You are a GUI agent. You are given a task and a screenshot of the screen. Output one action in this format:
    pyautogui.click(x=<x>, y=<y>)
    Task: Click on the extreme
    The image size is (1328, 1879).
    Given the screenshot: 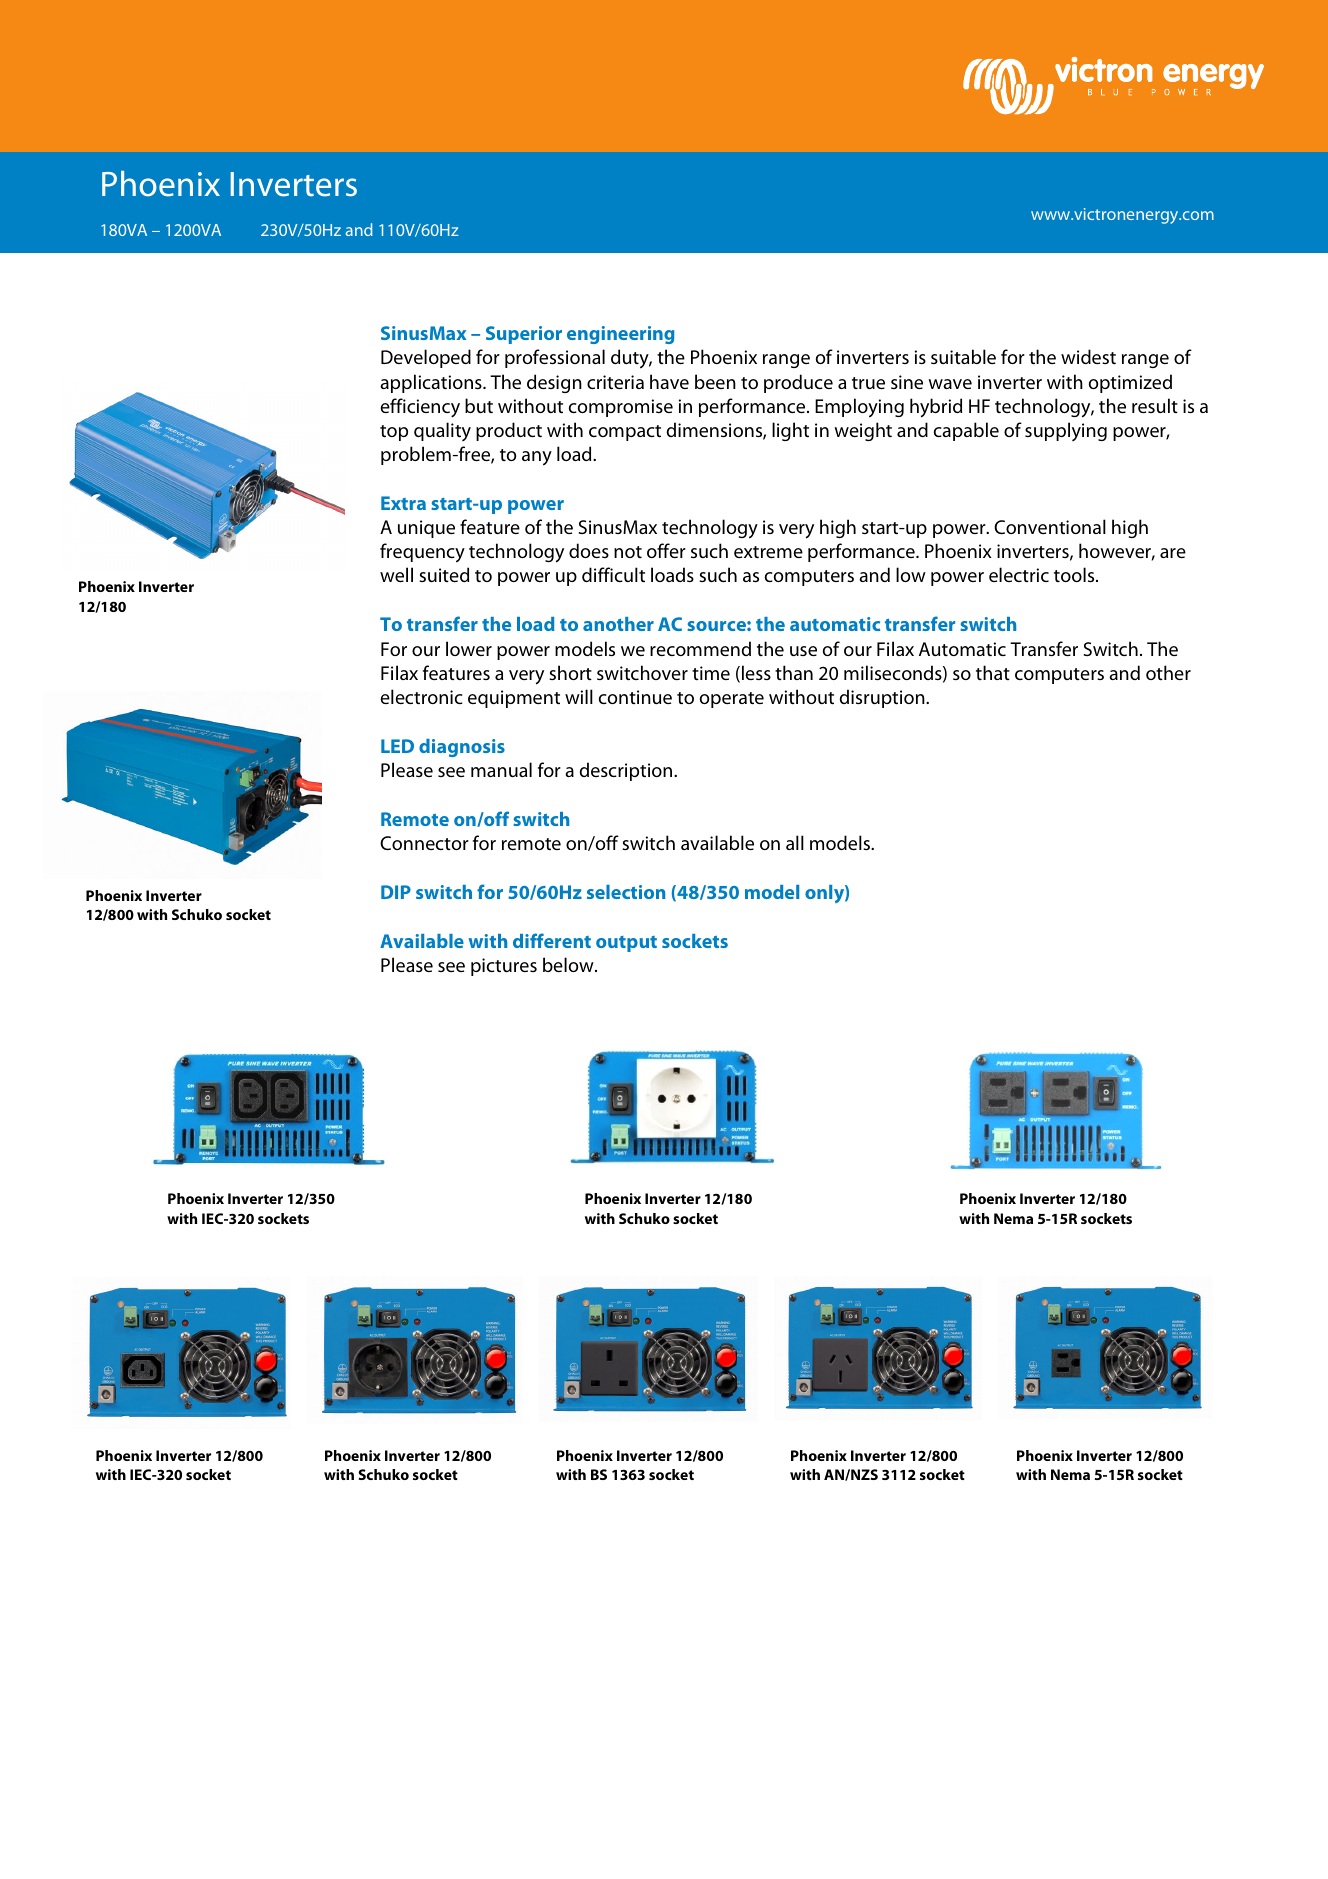 What is the action you would take?
    pyautogui.click(x=768, y=552)
